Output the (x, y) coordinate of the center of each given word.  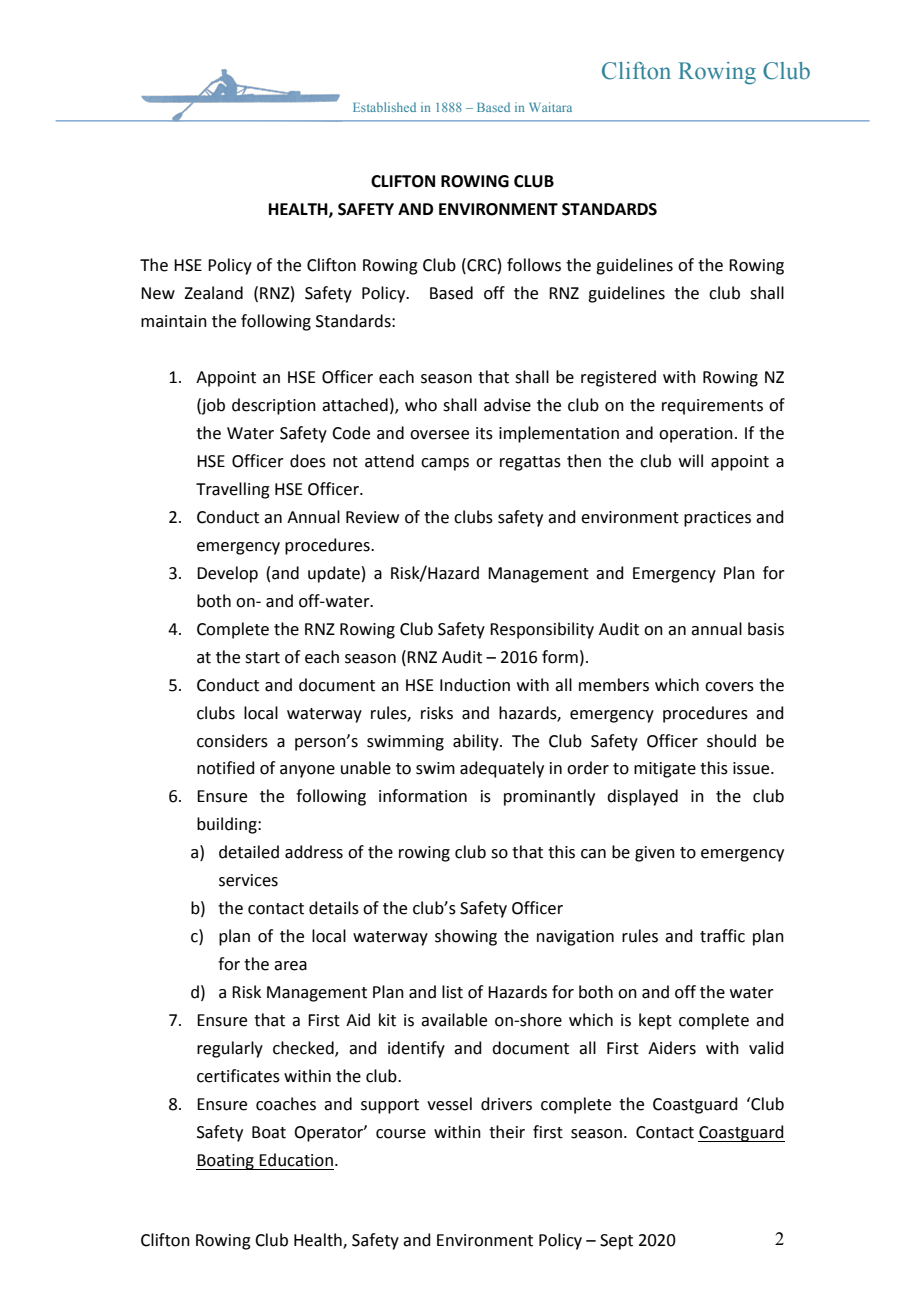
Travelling (233, 490)
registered (618, 378)
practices (717, 519)
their (507, 1132)
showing (466, 937)
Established (384, 107)
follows (534, 265)
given (655, 854)
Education (296, 1160)
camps (445, 464)
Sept (616, 1242)
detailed (249, 852)
